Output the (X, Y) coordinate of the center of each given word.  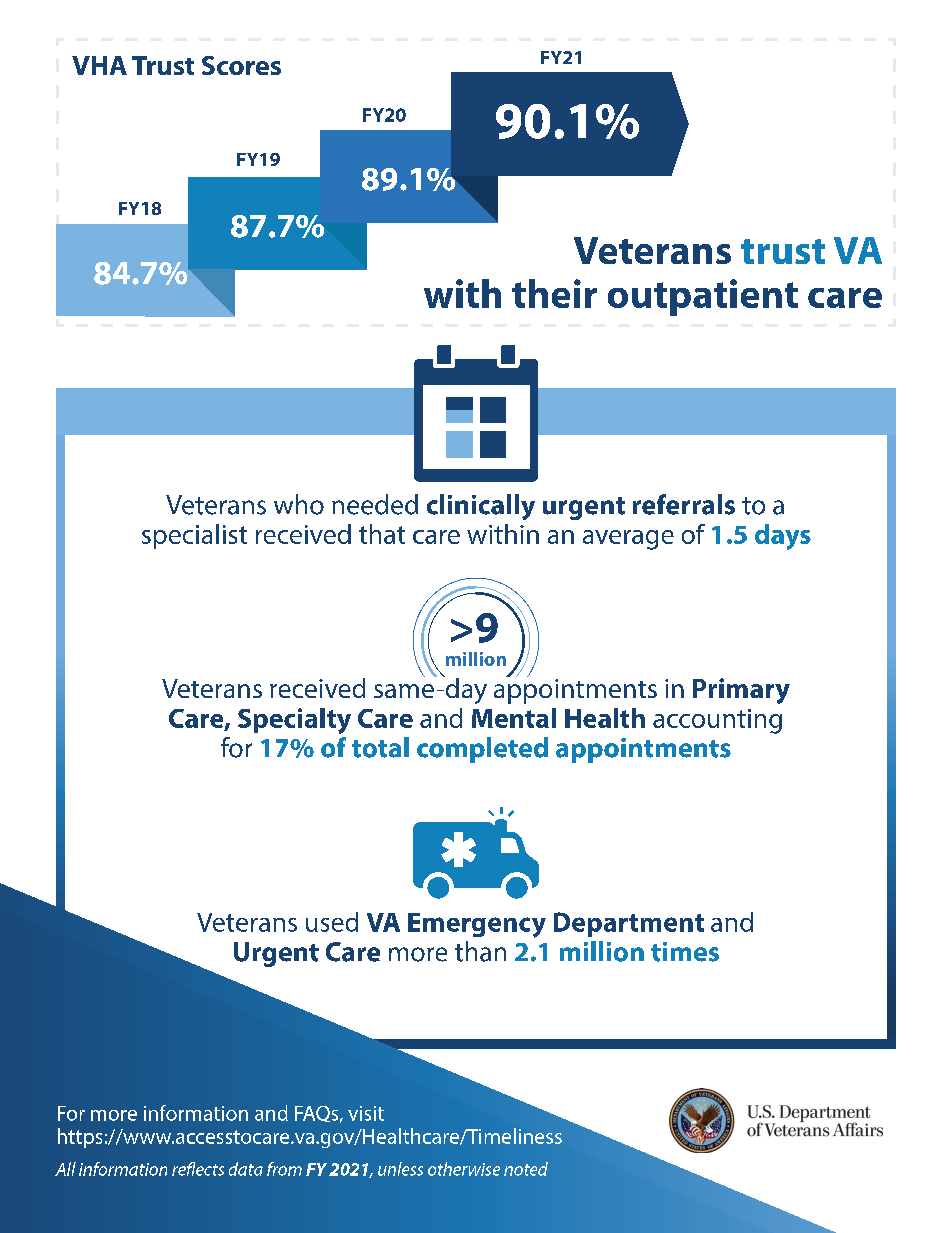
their (554, 293)
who (299, 504)
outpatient (703, 297)
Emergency (477, 925)
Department (629, 924)
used (332, 922)
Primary (741, 691)
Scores (241, 65)
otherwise (464, 1169)
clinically (481, 507)
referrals (684, 504)
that (382, 534)
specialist (194, 536)
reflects (198, 1169)
